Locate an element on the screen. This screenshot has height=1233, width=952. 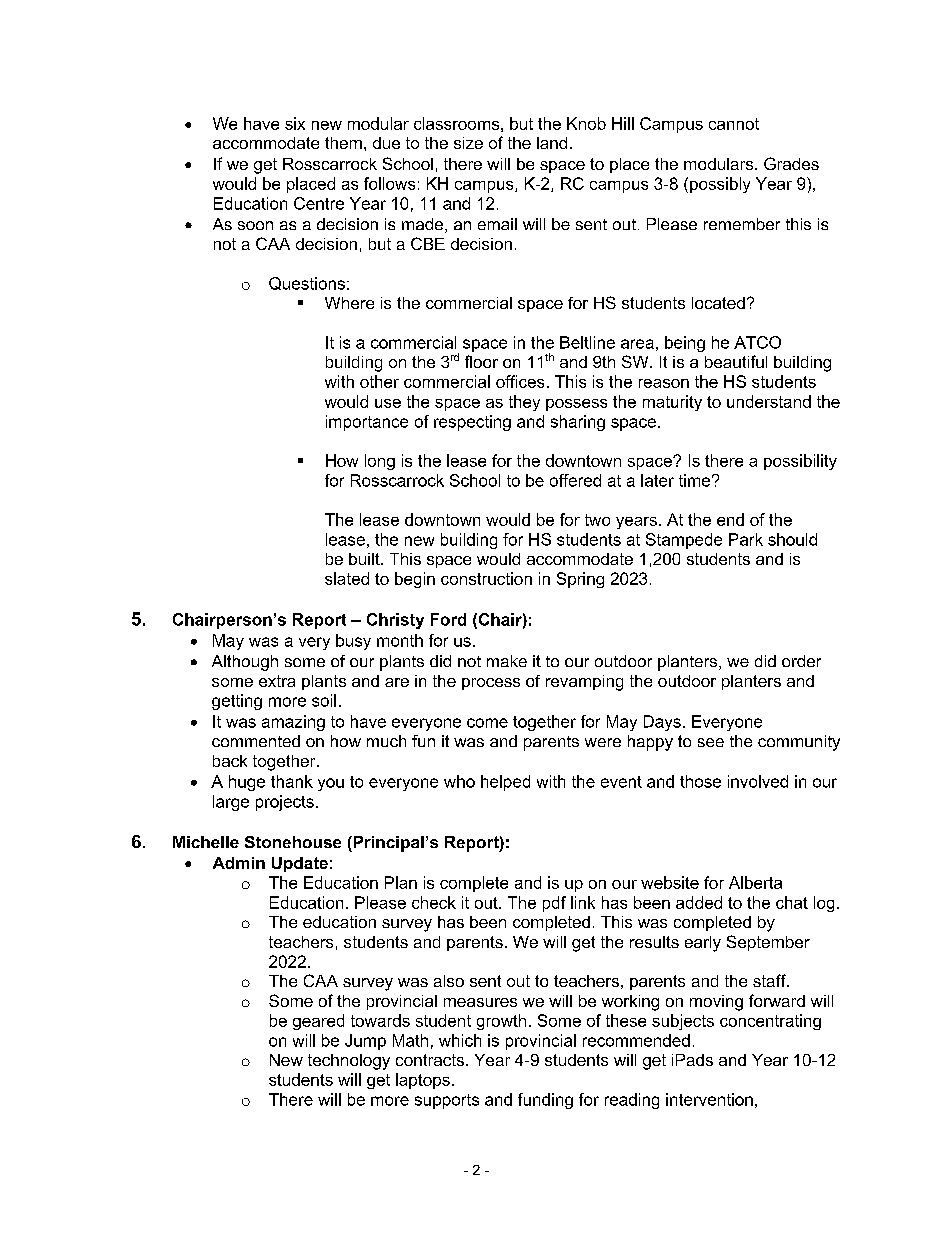
funding is located at coordinates (545, 1101).
